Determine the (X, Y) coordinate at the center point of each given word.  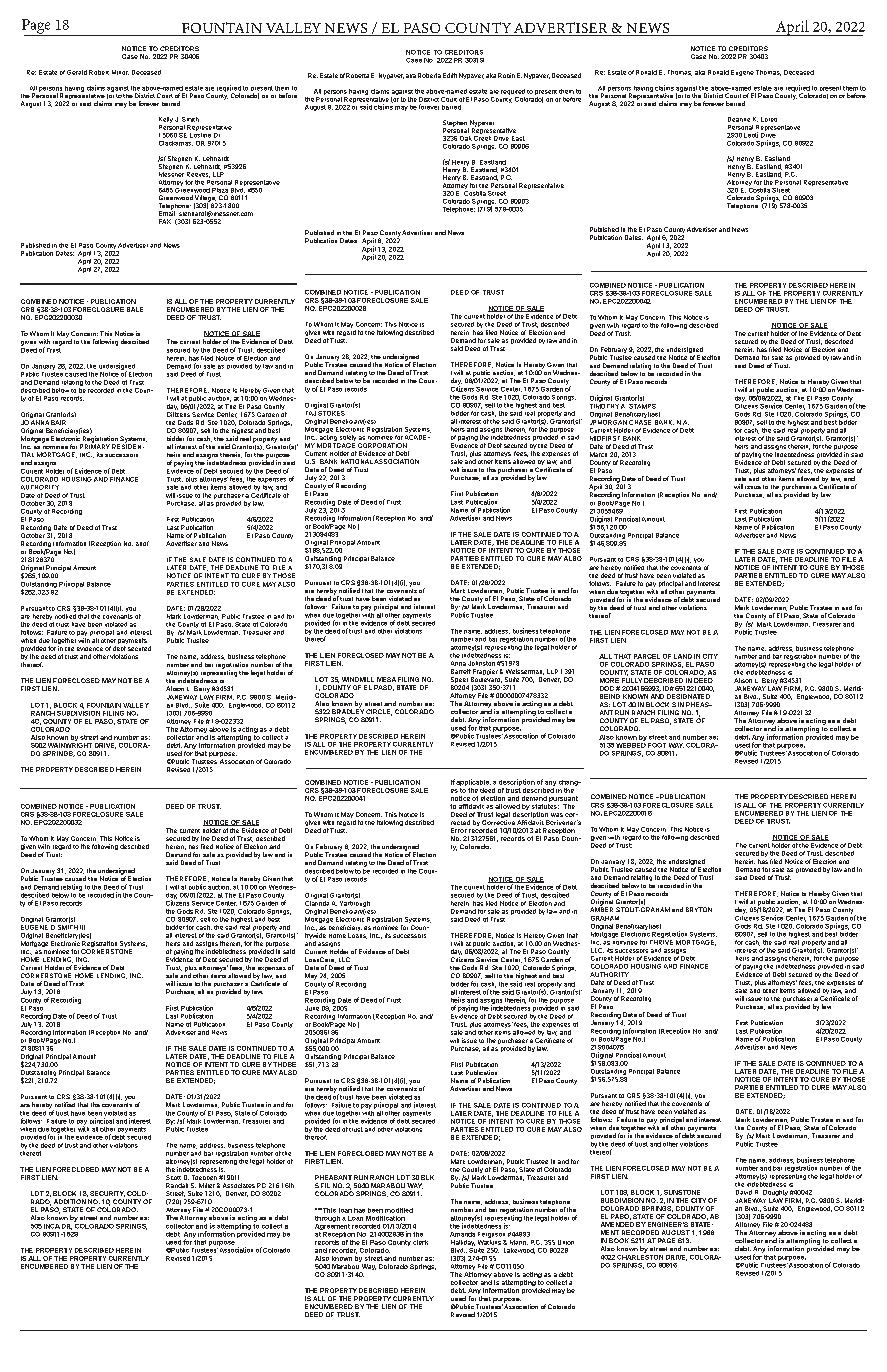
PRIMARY (95, 445)
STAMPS (642, 406)
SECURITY (107, 1194)
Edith (450, 75)
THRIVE (661, 941)
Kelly (166, 121)
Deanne (739, 119)
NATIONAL (357, 461)
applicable (473, 782)
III (82, 927)
